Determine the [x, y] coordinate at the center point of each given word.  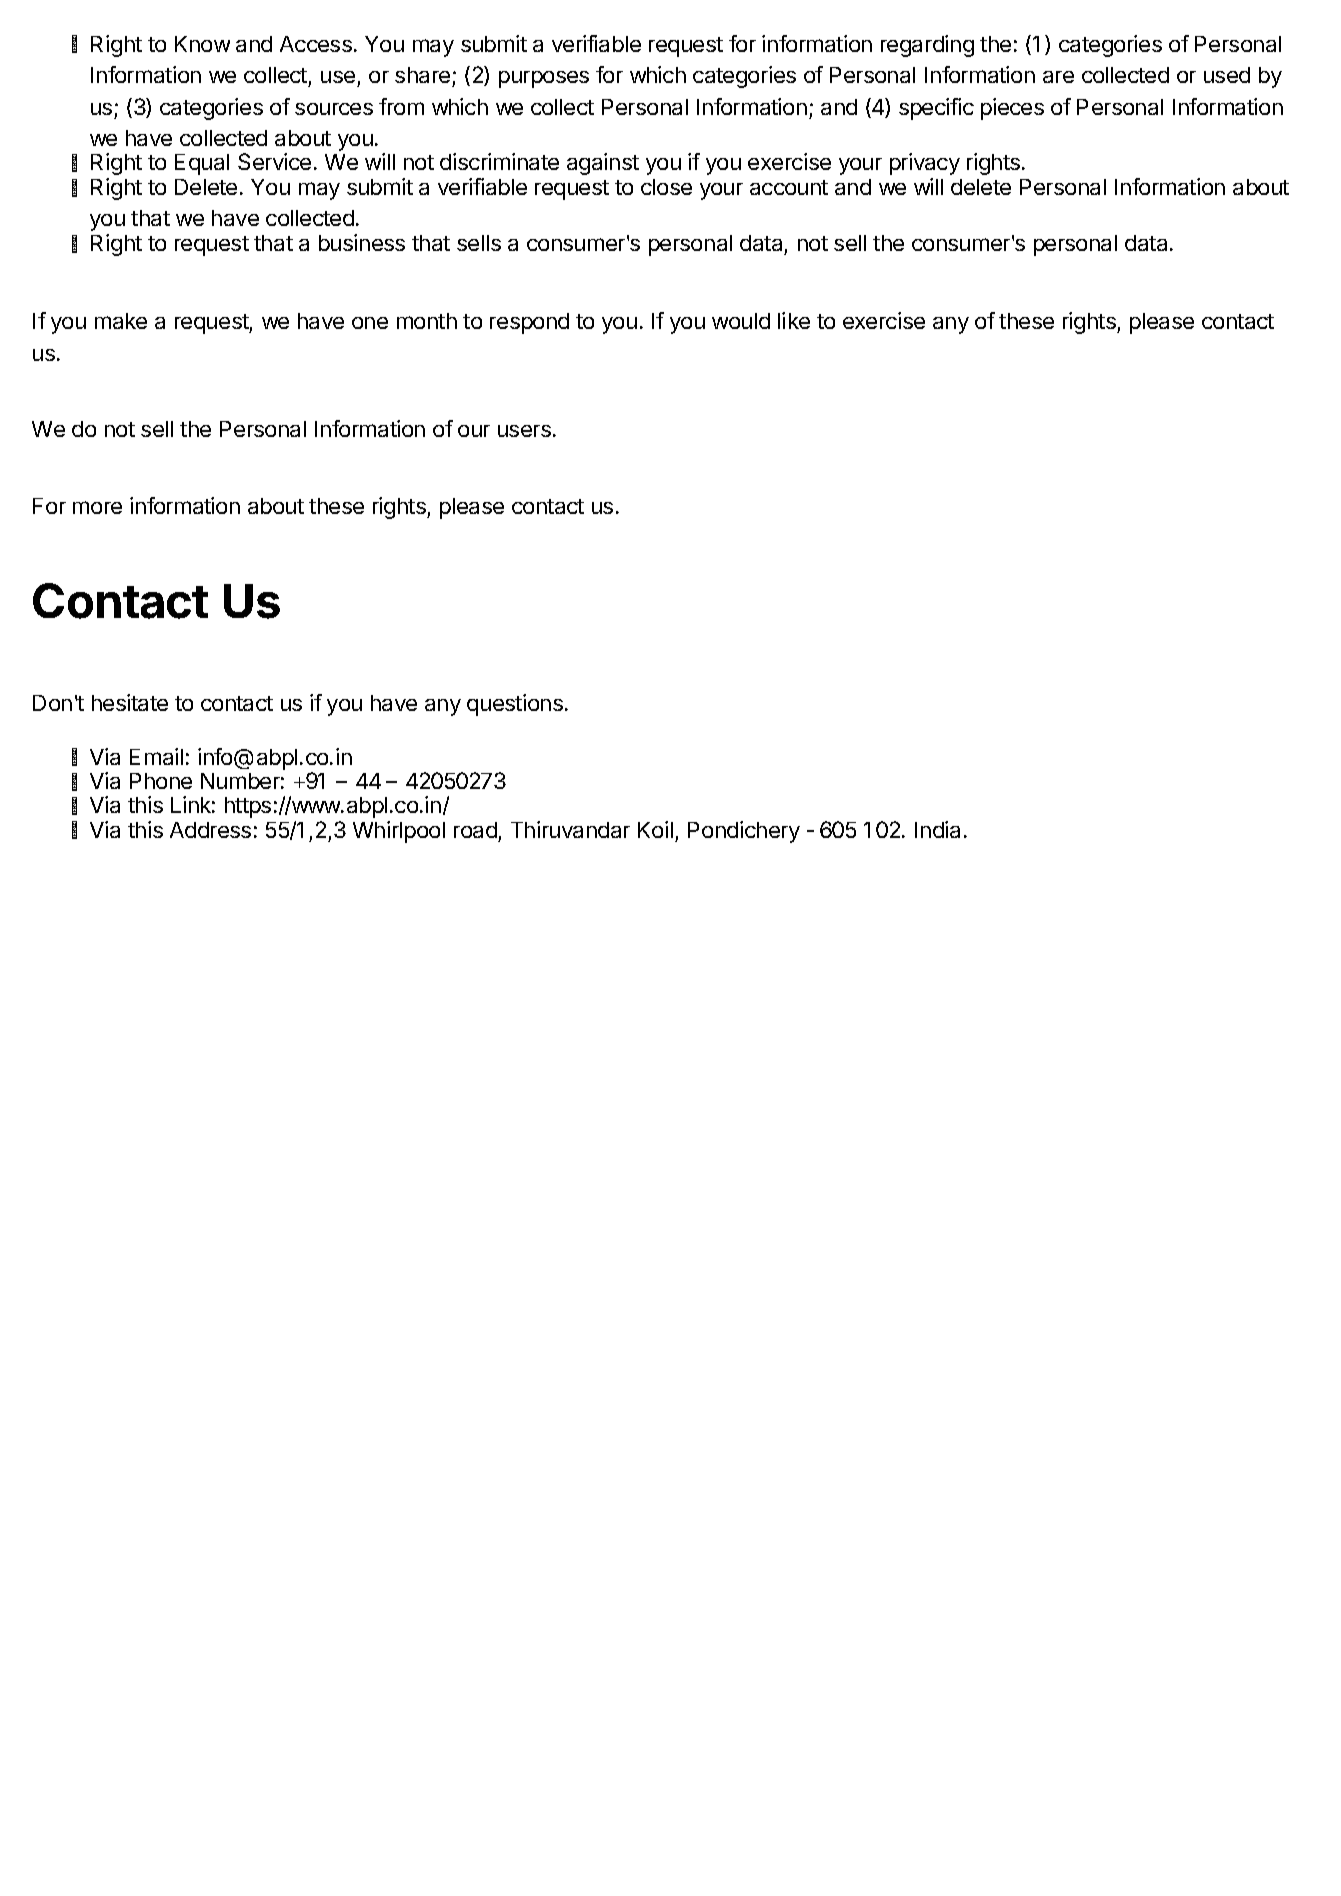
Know [202, 44]
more [97, 507]
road [475, 830]
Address [210, 830]
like [794, 320]
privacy [925, 164]
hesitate [130, 702]
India [937, 829]
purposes [544, 79]
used [1227, 75]
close [666, 187]
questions [515, 705]
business [362, 242]
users [524, 431]
